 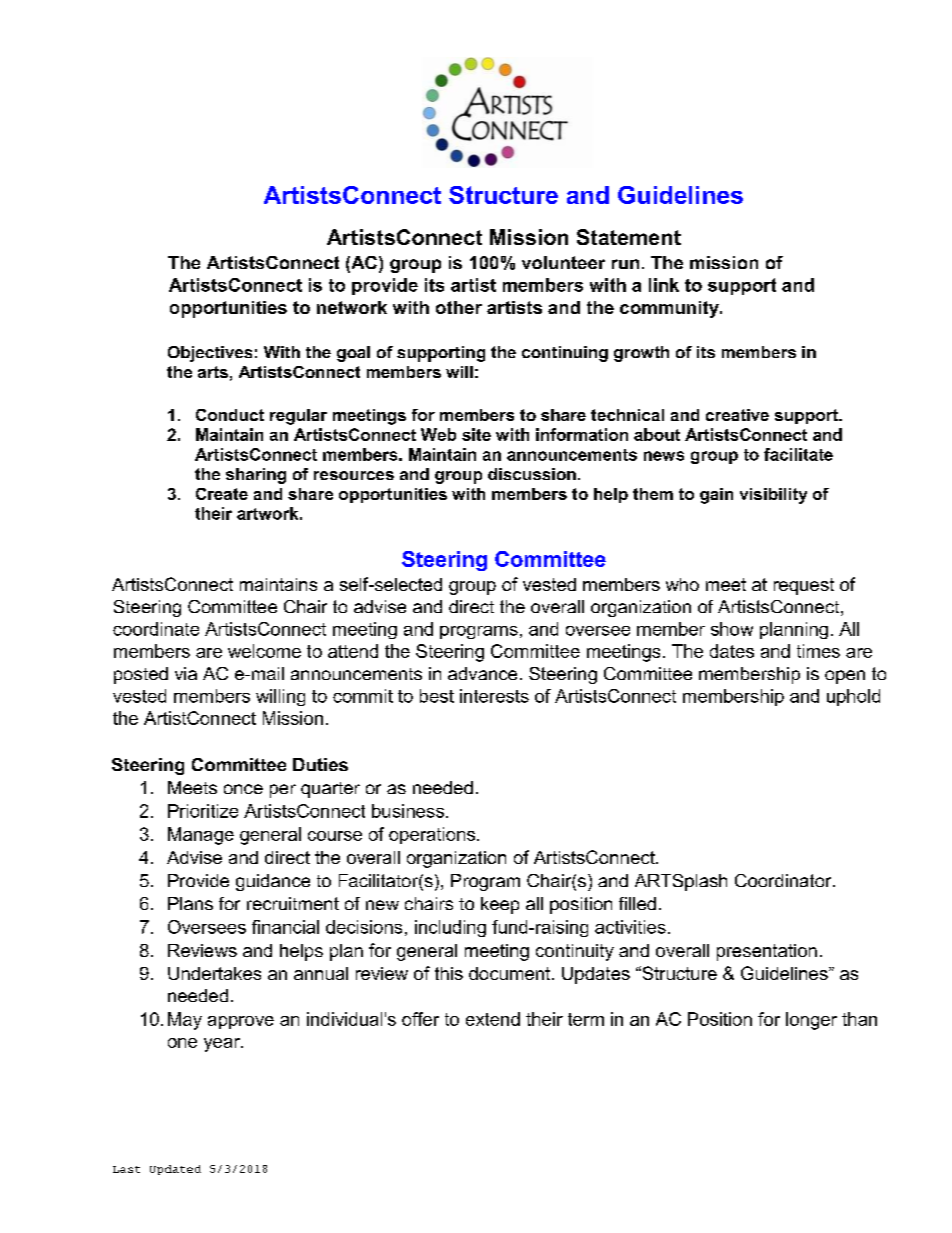 I want to click on presentation, so click(x=767, y=952).
